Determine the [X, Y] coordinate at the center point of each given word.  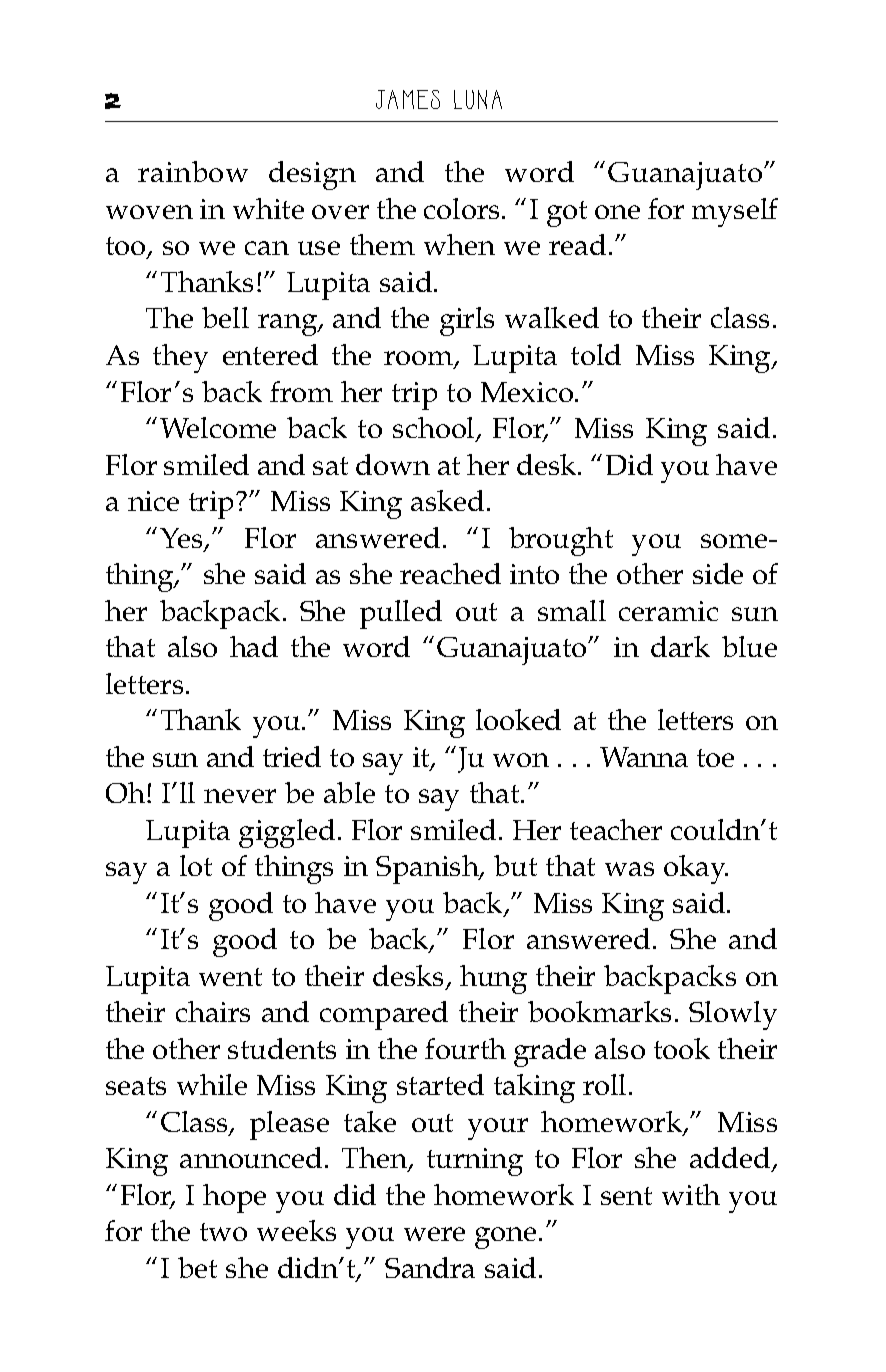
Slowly [733, 1015]
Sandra [430, 1267]
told [596, 354]
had [254, 646]
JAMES [408, 99]
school [435, 429]
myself [735, 212]
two [223, 1232]
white [268, 208]
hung [493, 979]
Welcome [218, 427]
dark [680, 646]
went [230, 977]
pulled [401, 614]
